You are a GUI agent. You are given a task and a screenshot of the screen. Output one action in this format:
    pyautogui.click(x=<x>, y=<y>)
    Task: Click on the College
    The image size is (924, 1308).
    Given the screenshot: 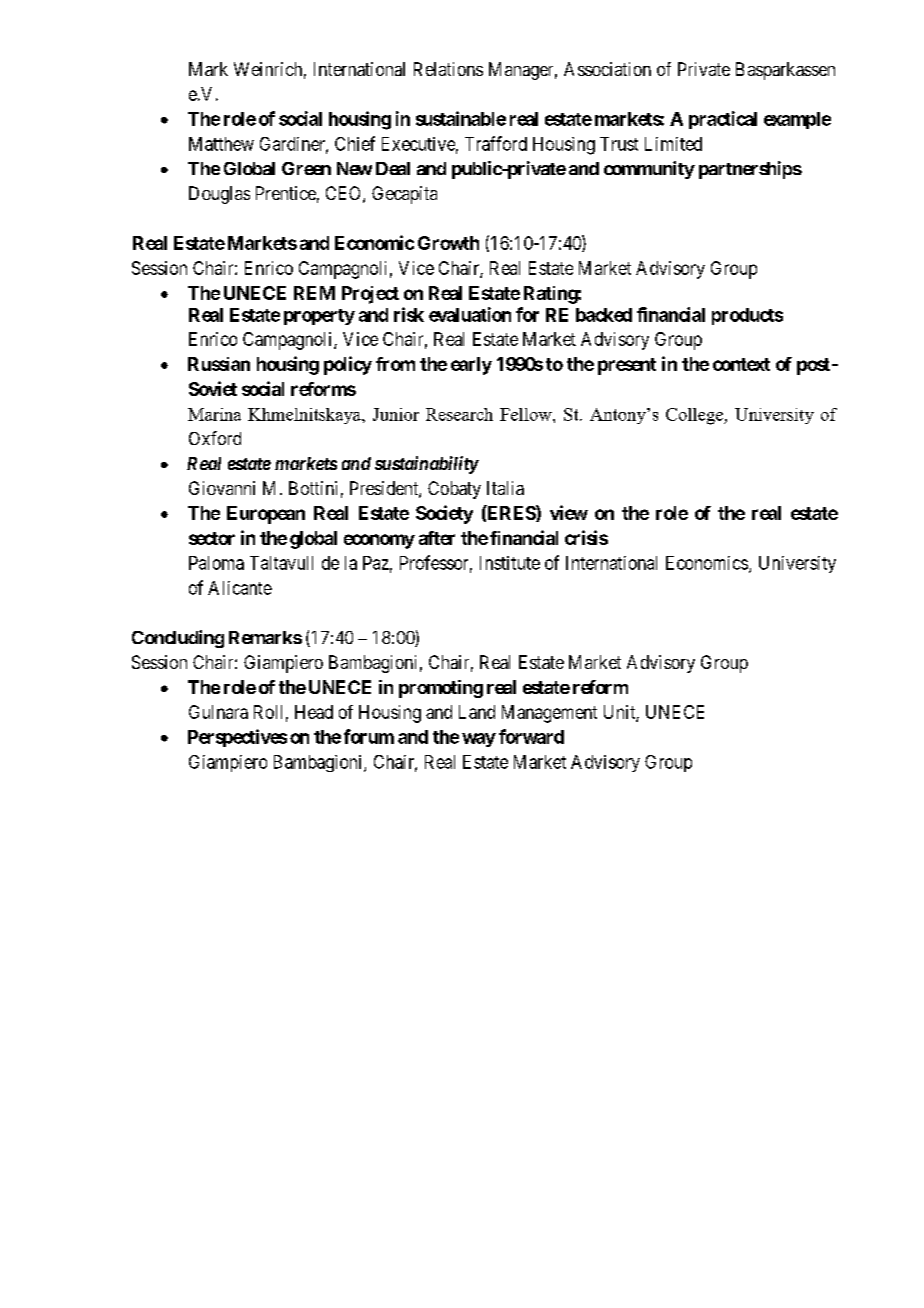 What is the action you would take?
    pyautogui.click(x=695, y=416)
